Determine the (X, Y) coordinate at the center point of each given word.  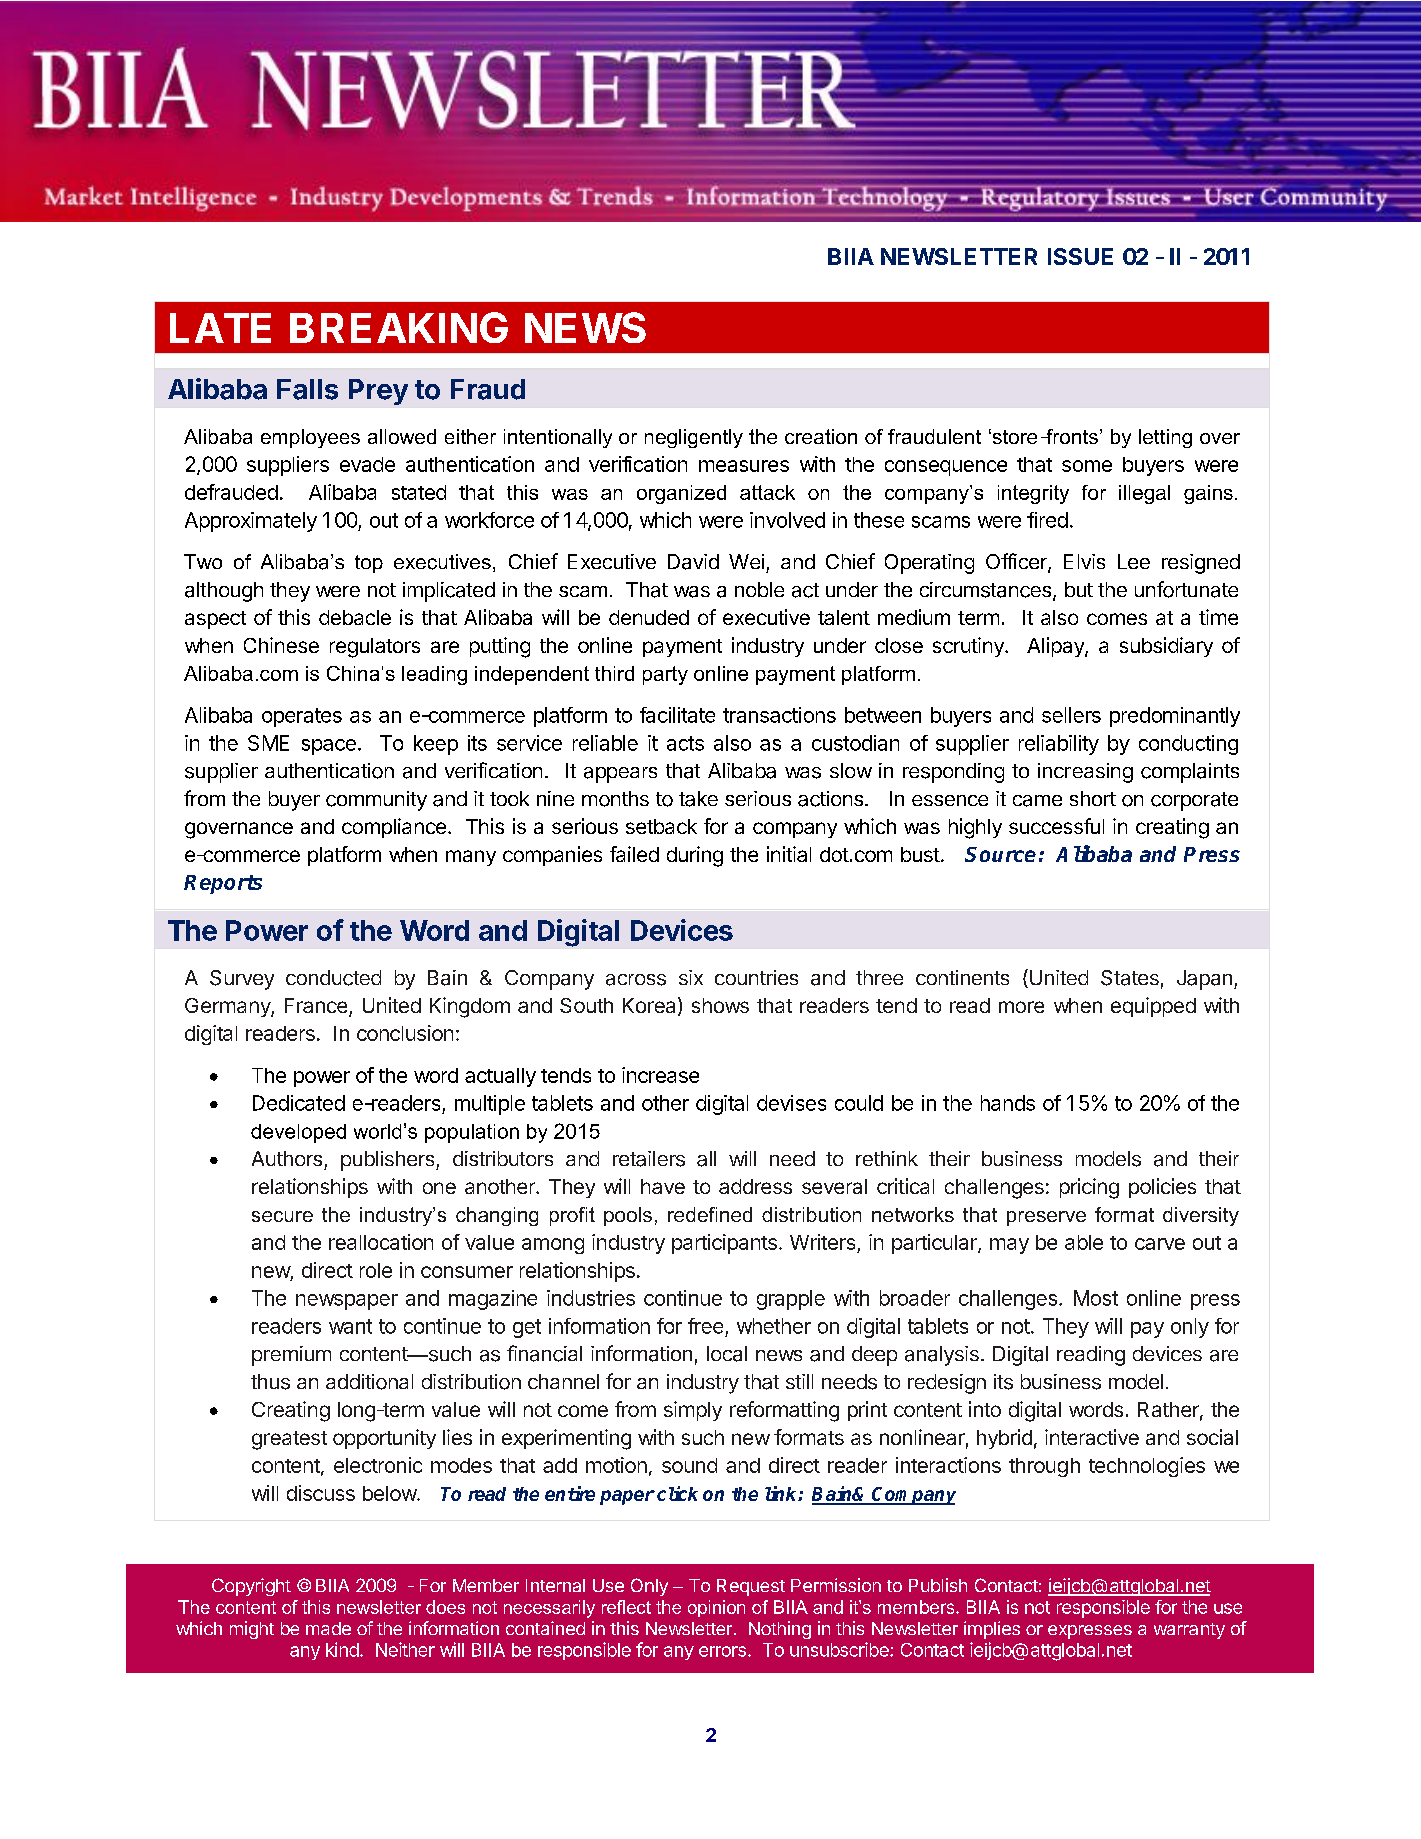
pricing (1089, 1188)
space (329, 747)
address (755, 1186)
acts (685, 743)
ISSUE (1080, 256)
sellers (1071, 715)
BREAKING (399, 327)
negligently (694, 438)
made (328, 1628)
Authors (287, 1158)
